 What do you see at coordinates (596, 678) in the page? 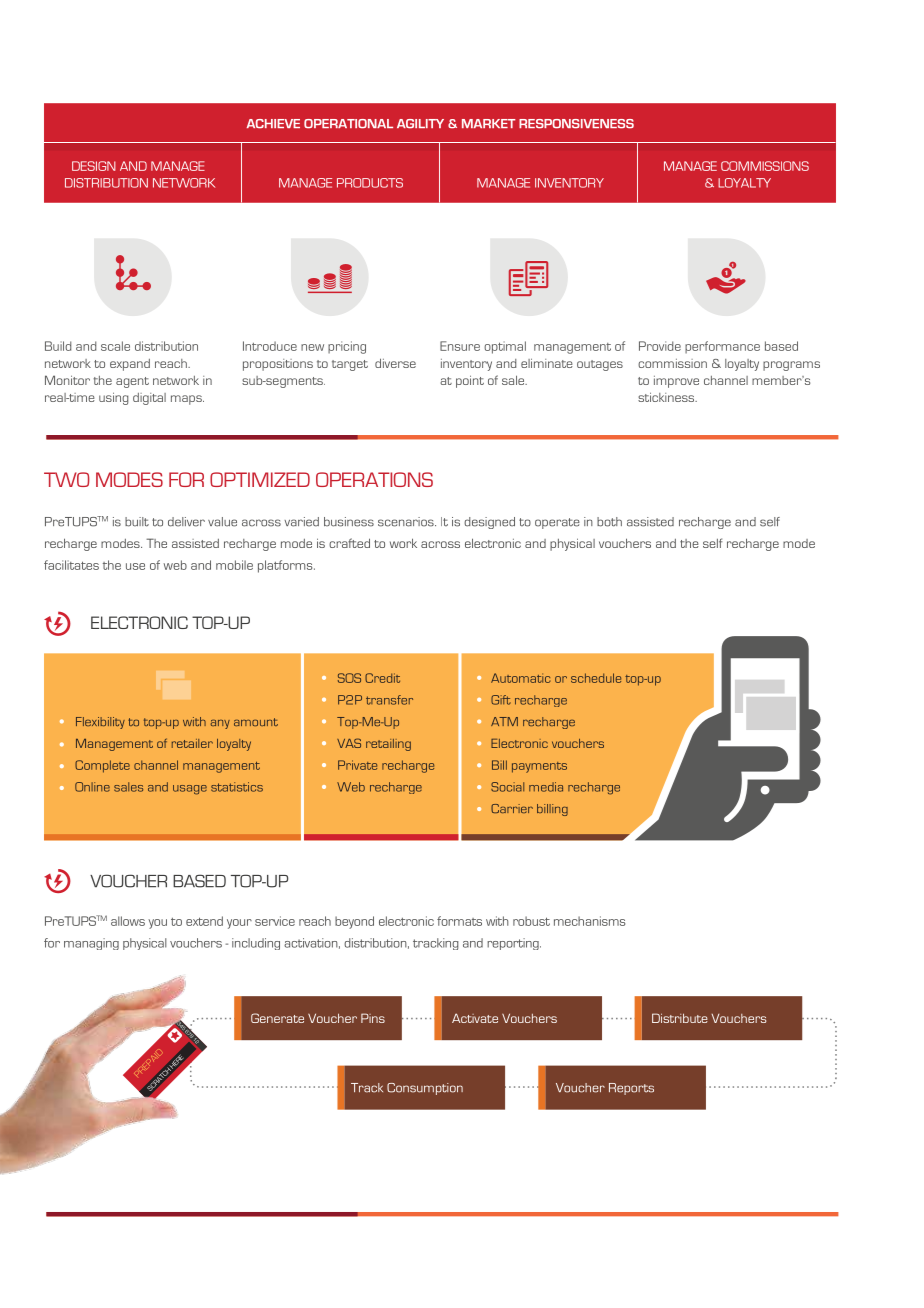
I see `schedule` at bounding box center [596, 678].
